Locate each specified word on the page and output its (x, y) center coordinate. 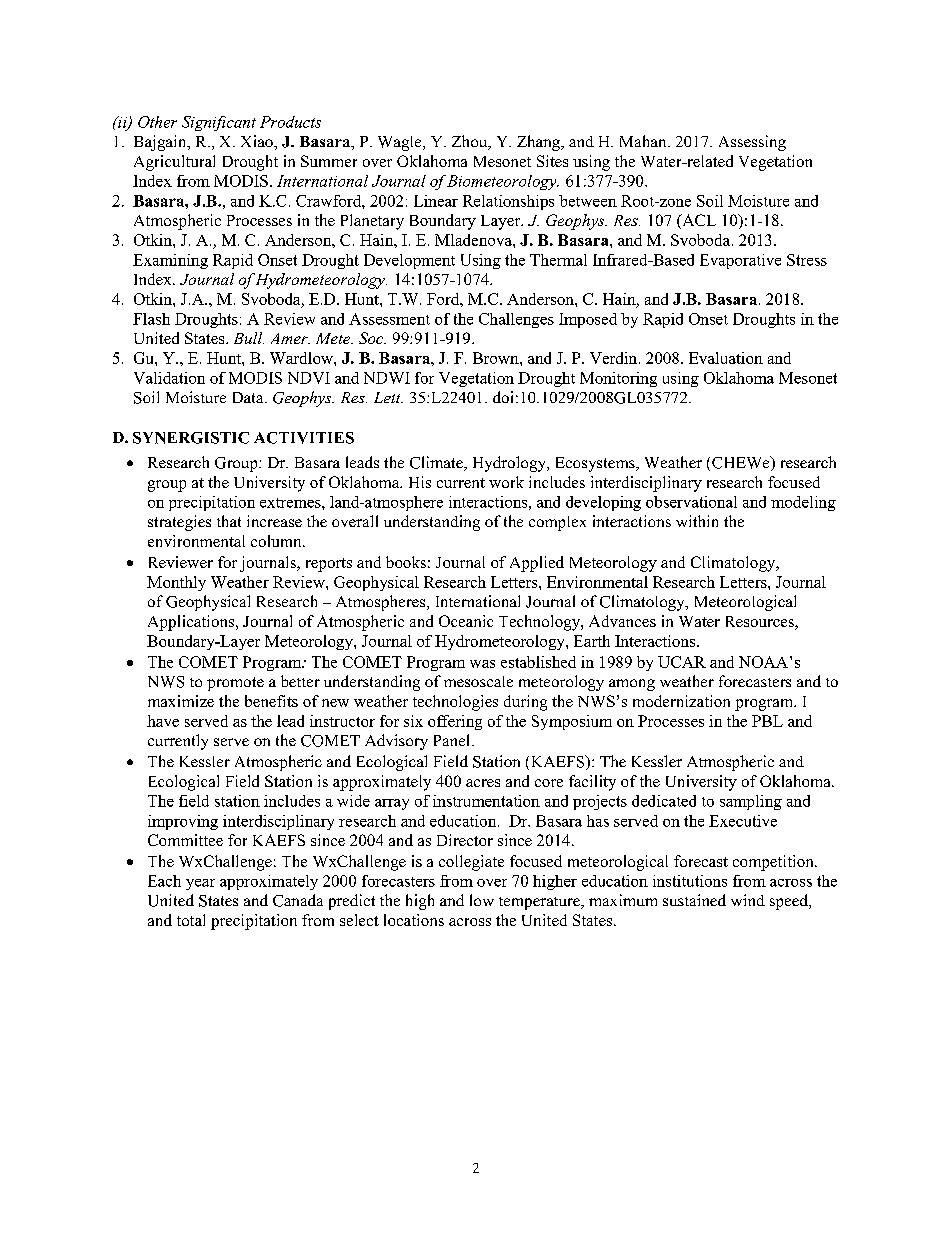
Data (249, 397)
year (200, 884)
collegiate (471, 863)
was (482, 664)
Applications (191, 623)
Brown (497, 358)
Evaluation (726, 358)
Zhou (471, 142)
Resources (761, 623)
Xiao (258, 141)
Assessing (752, 143)
